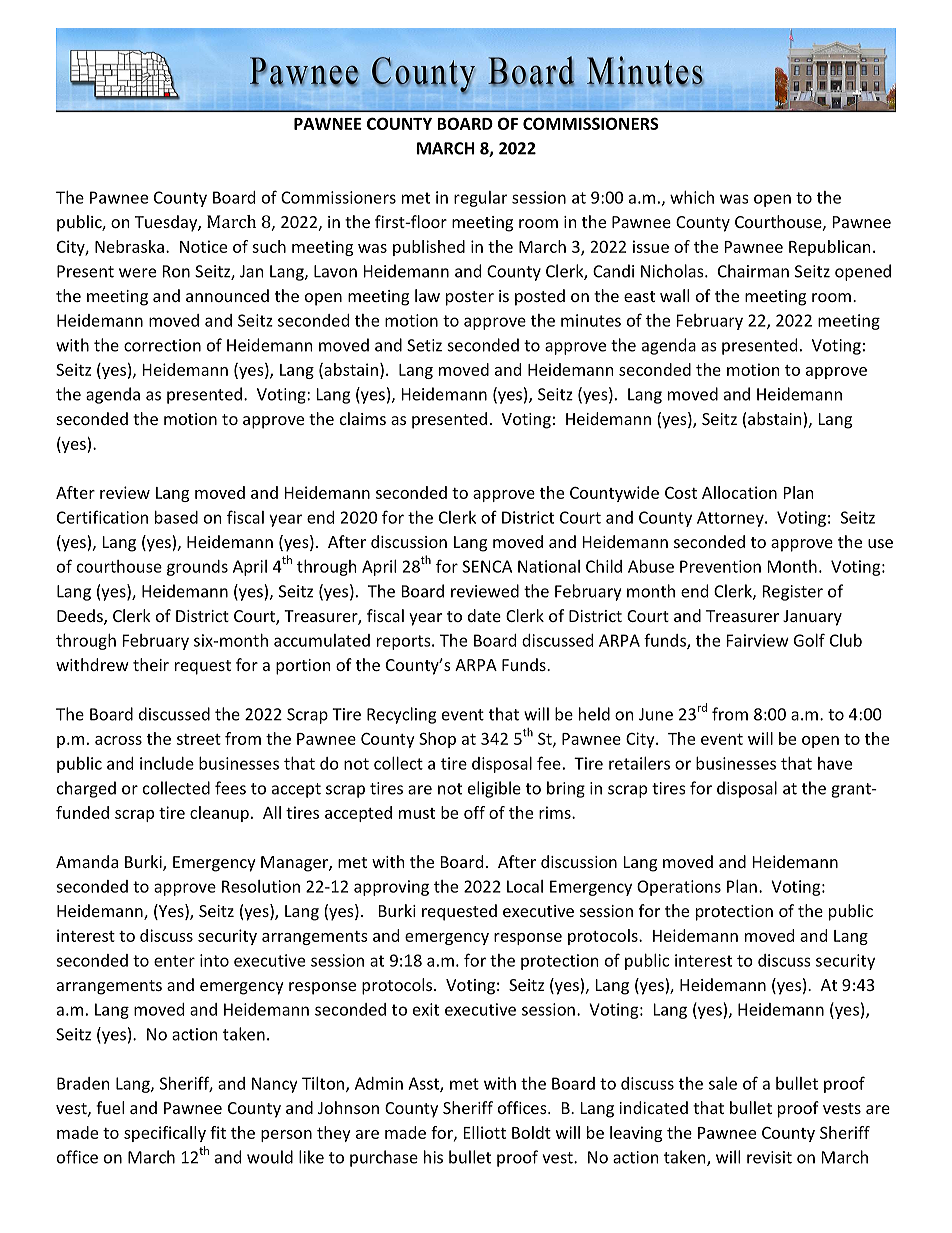 The height and width of the page is (1233, 952). Describe the element at coordinates (162, 345) in the page. I see `correction` at that location.
